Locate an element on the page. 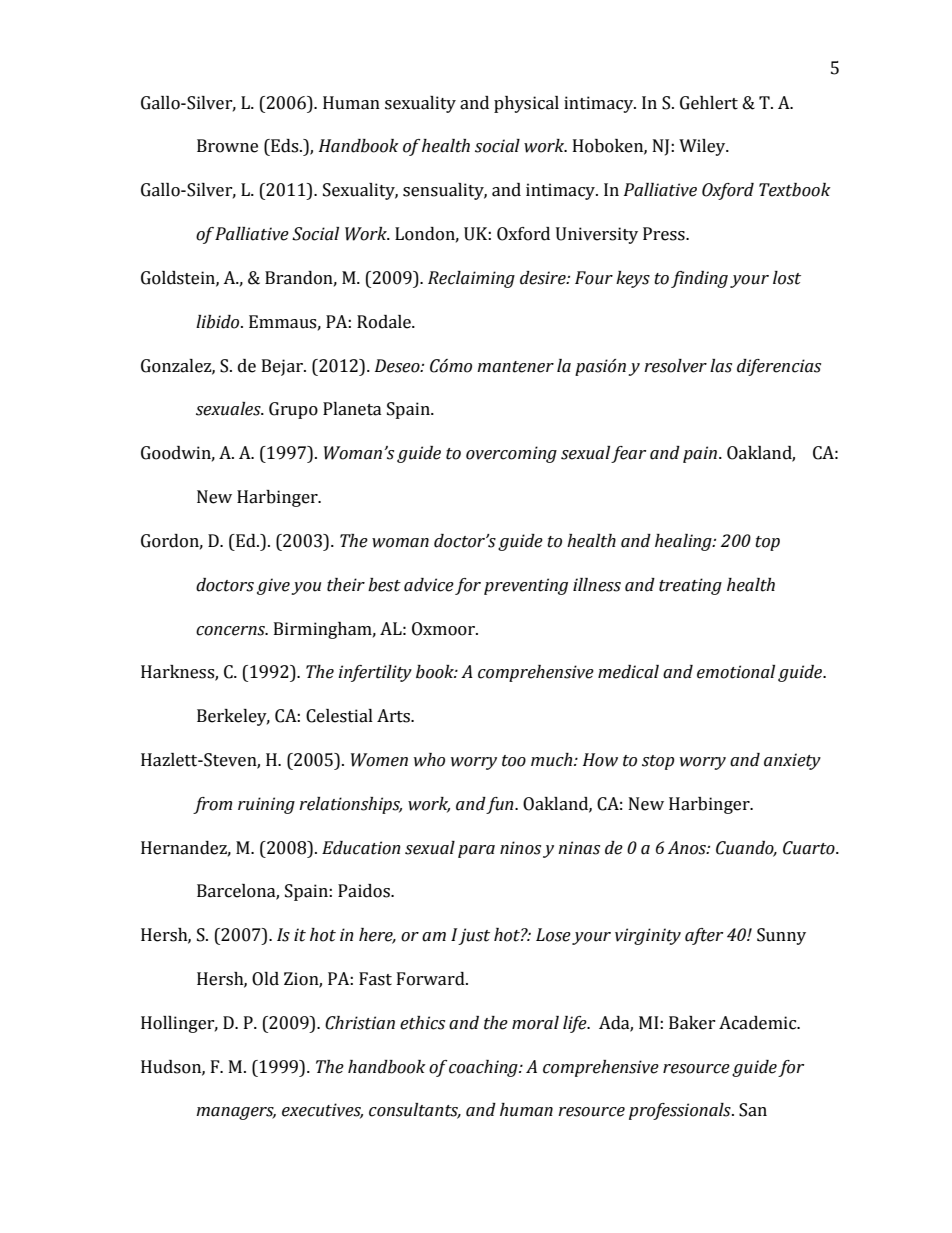 Image resolution: width=952 pixels, height=1233 pixels. San is located at coordinates (753, 1110).
